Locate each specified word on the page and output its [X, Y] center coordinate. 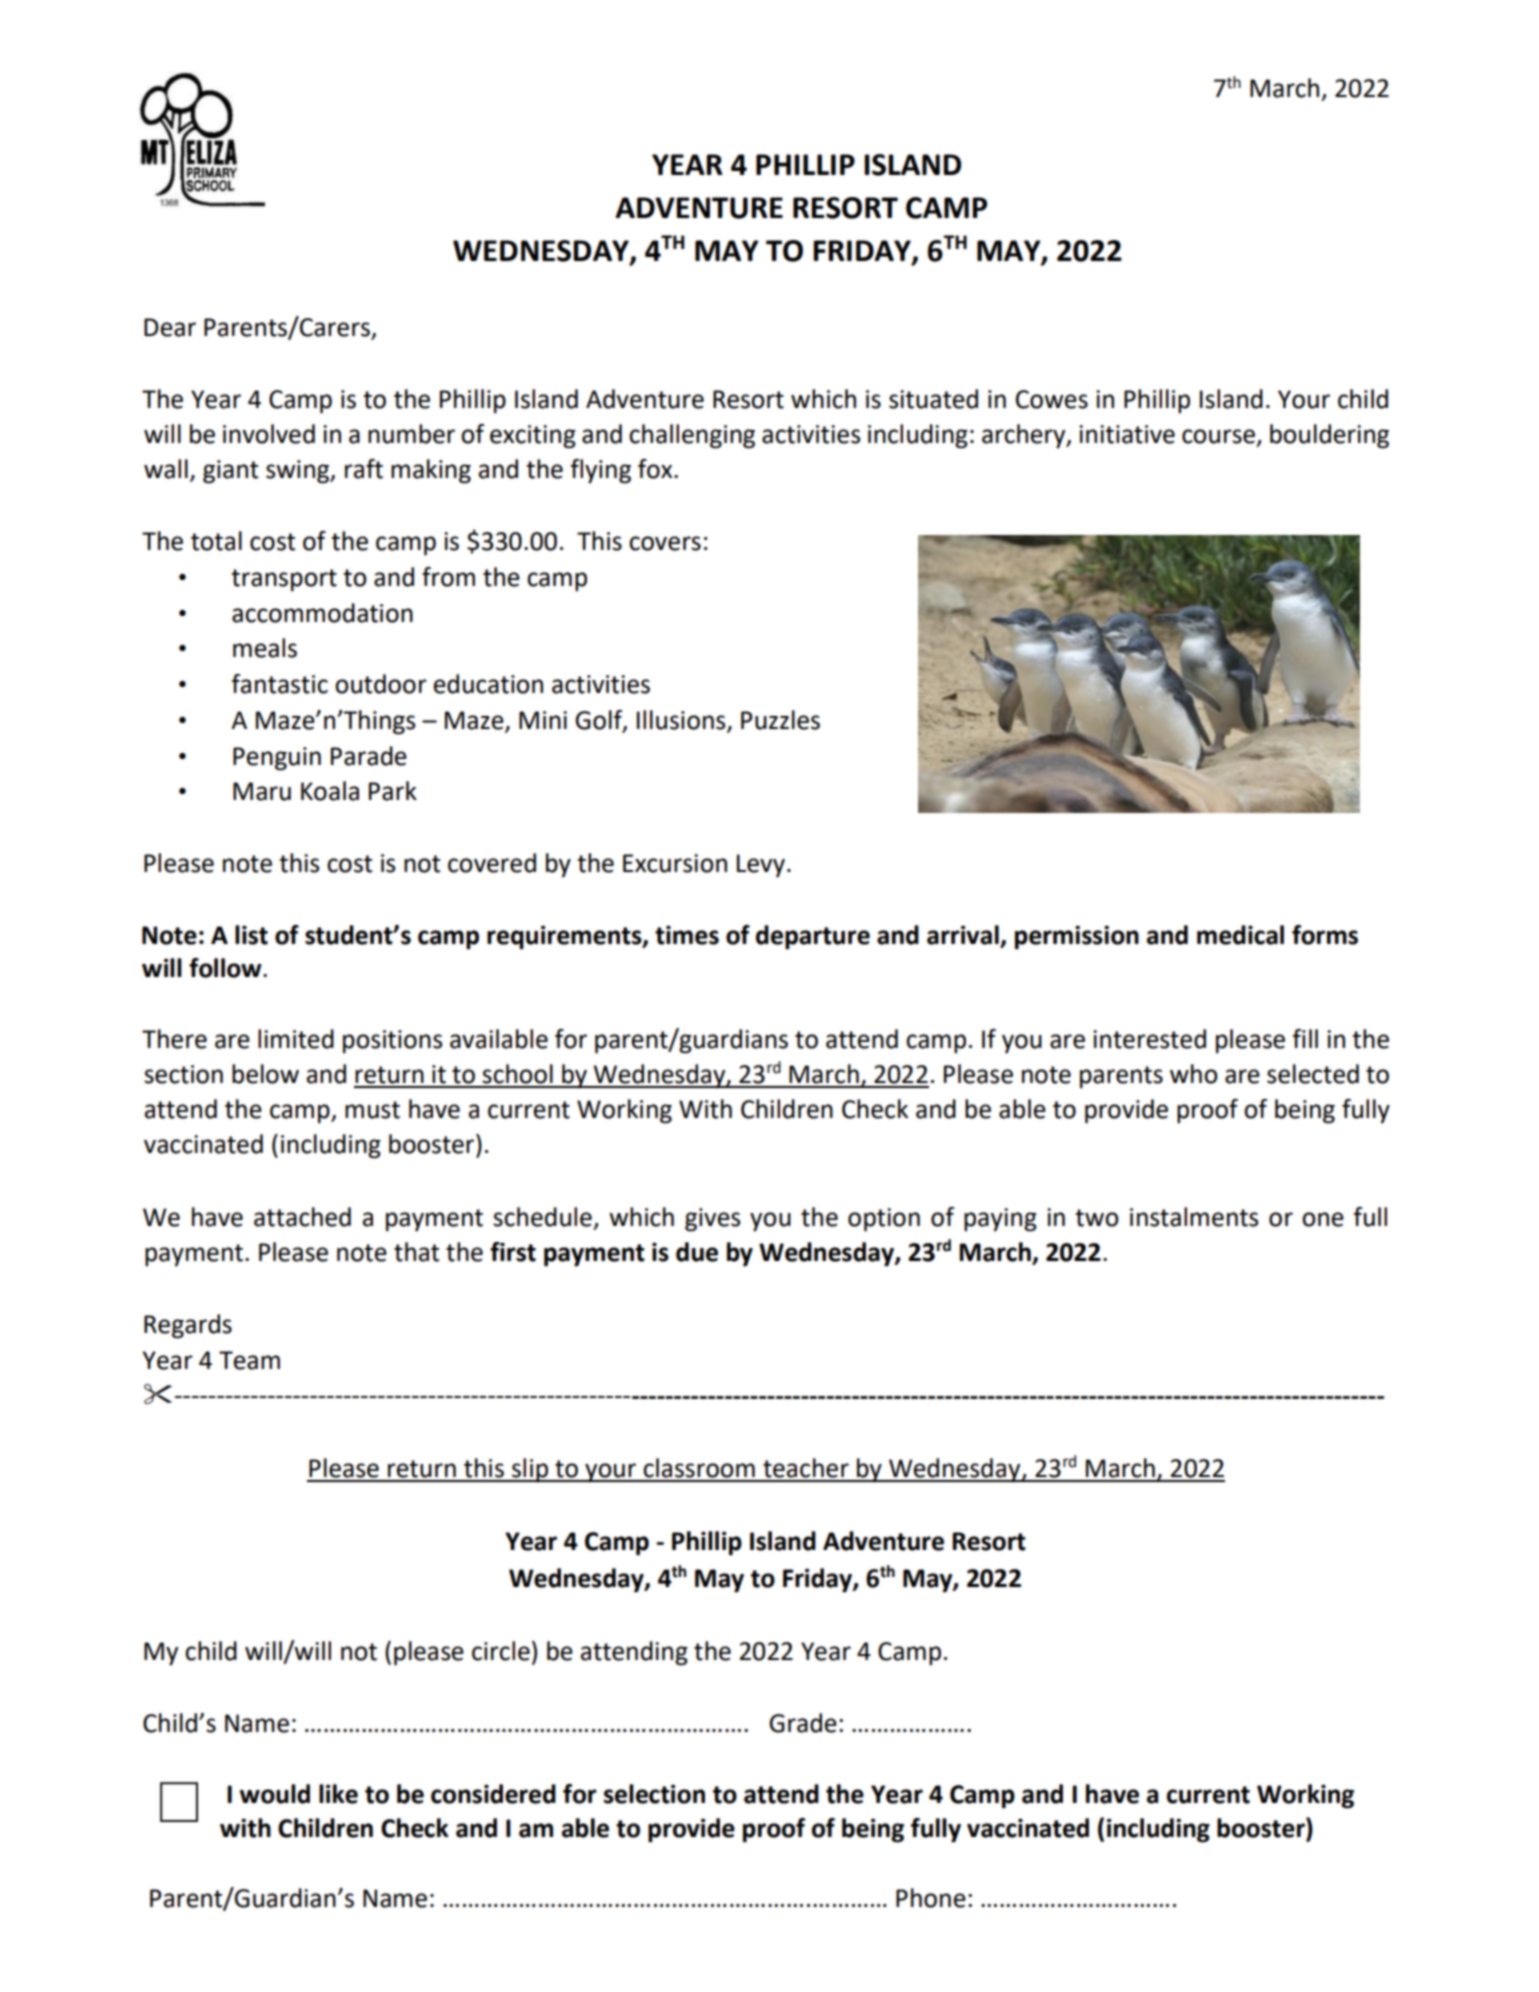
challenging [692, 436]
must [372, 1110]
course [1218, 436]
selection [654, 1794]
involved [269, 434]
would [274, 1794]
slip [530, 1470]
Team [249, 1360]
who [1194, 1074]
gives [712, 1220]
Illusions [682, 721]
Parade [369, 756]
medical [1240, 935]
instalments [1194, 1217]
